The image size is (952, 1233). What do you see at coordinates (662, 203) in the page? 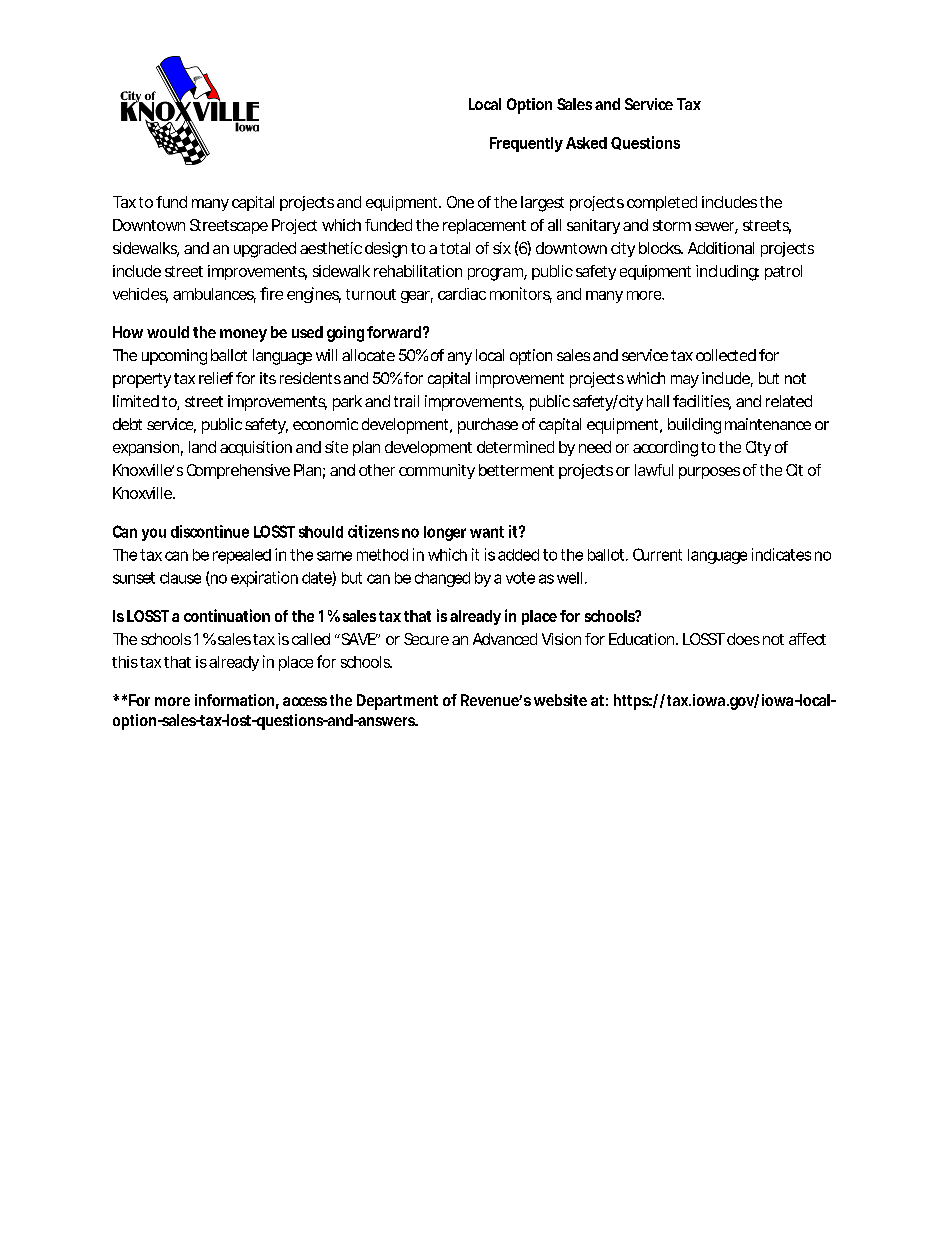
I see `completed` at bounding box center [662, 203].
